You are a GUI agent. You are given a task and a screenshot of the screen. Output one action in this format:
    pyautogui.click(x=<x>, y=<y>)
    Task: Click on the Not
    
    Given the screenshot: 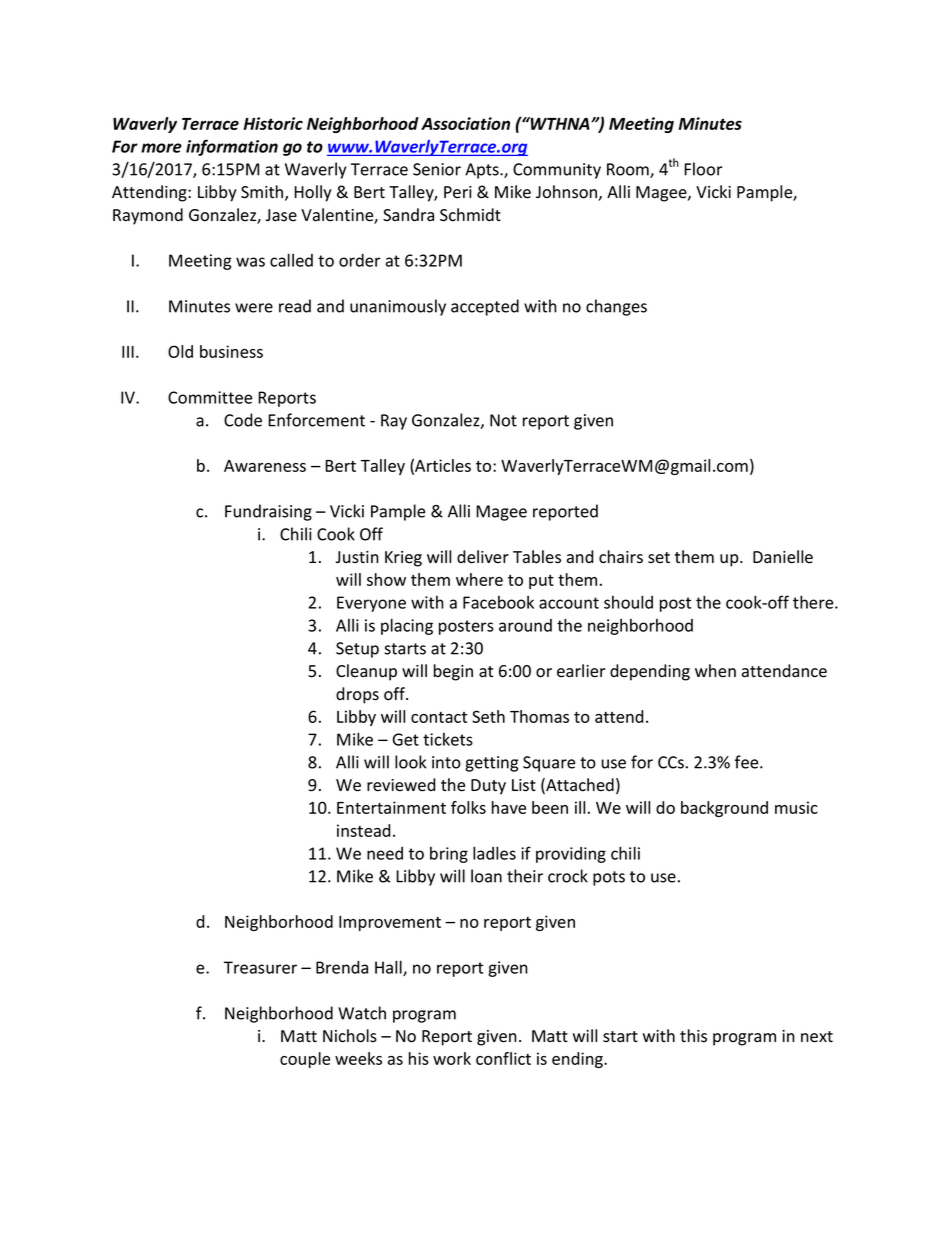 What is the action you would take?
    pyautogui.click(x=503, y=420)
